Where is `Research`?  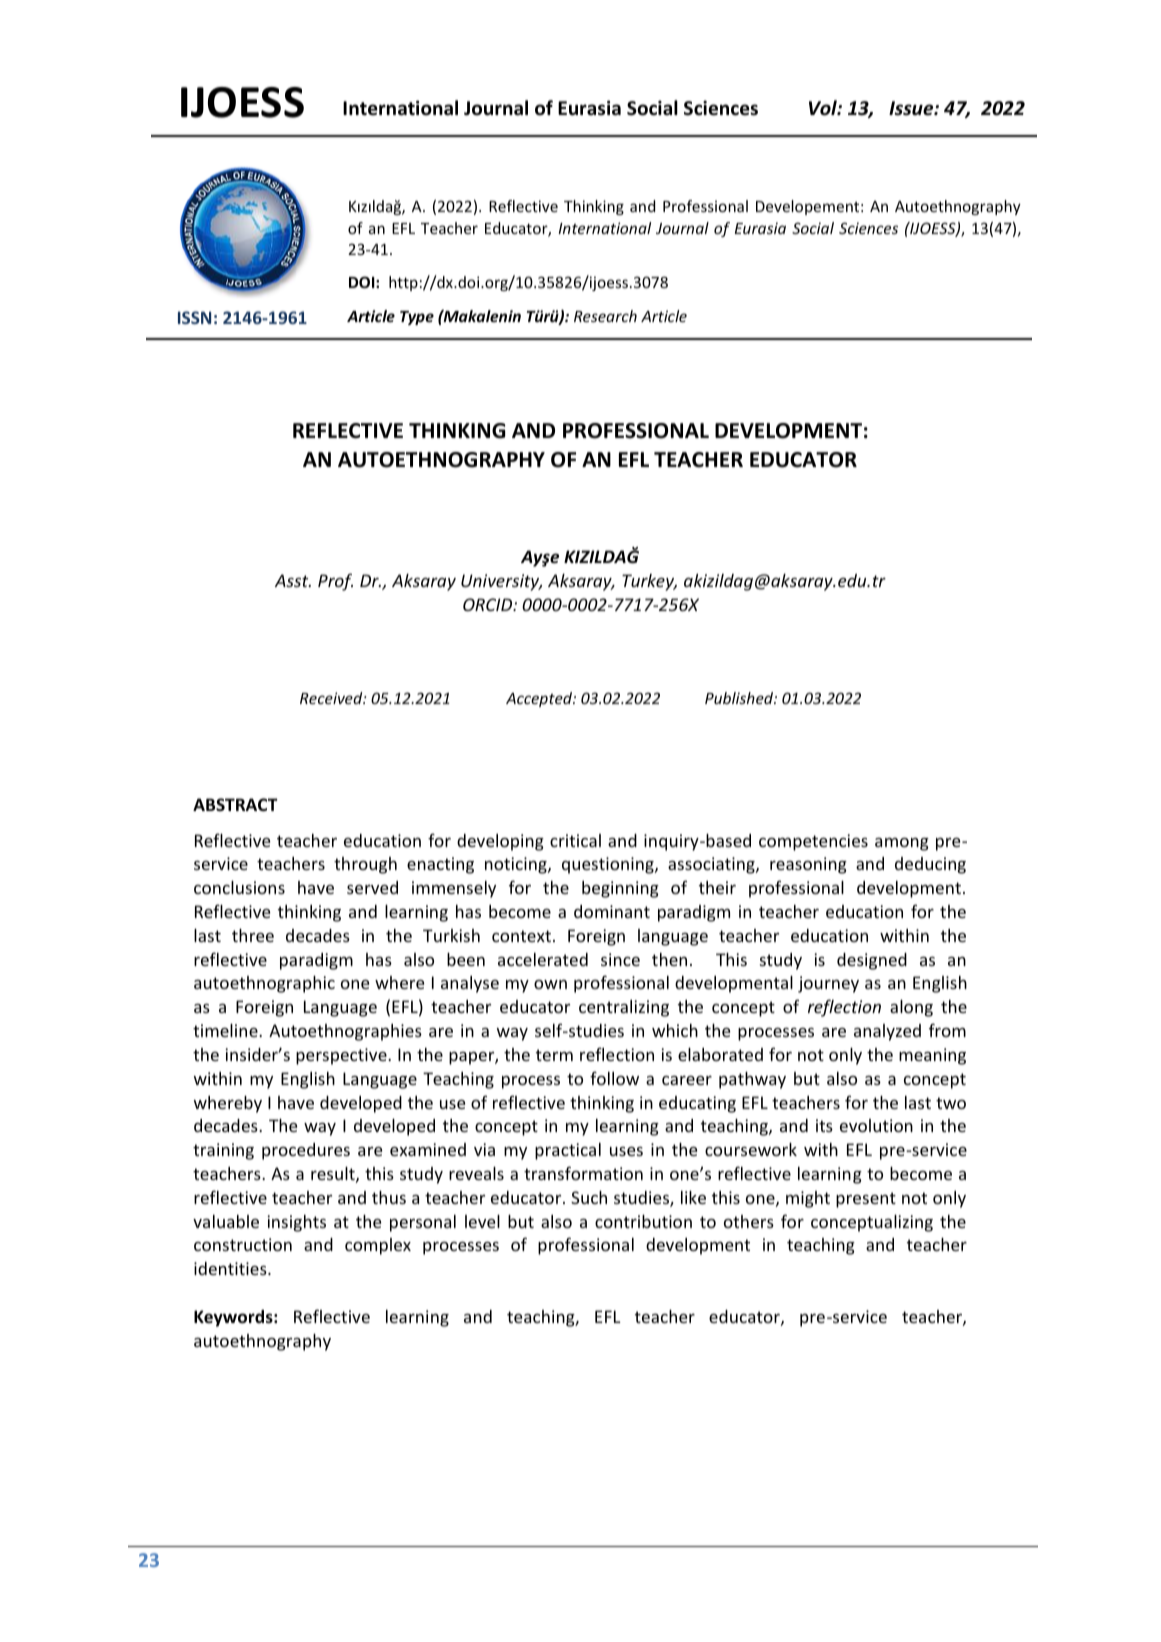 Research is located at coordinates (605, 316).
